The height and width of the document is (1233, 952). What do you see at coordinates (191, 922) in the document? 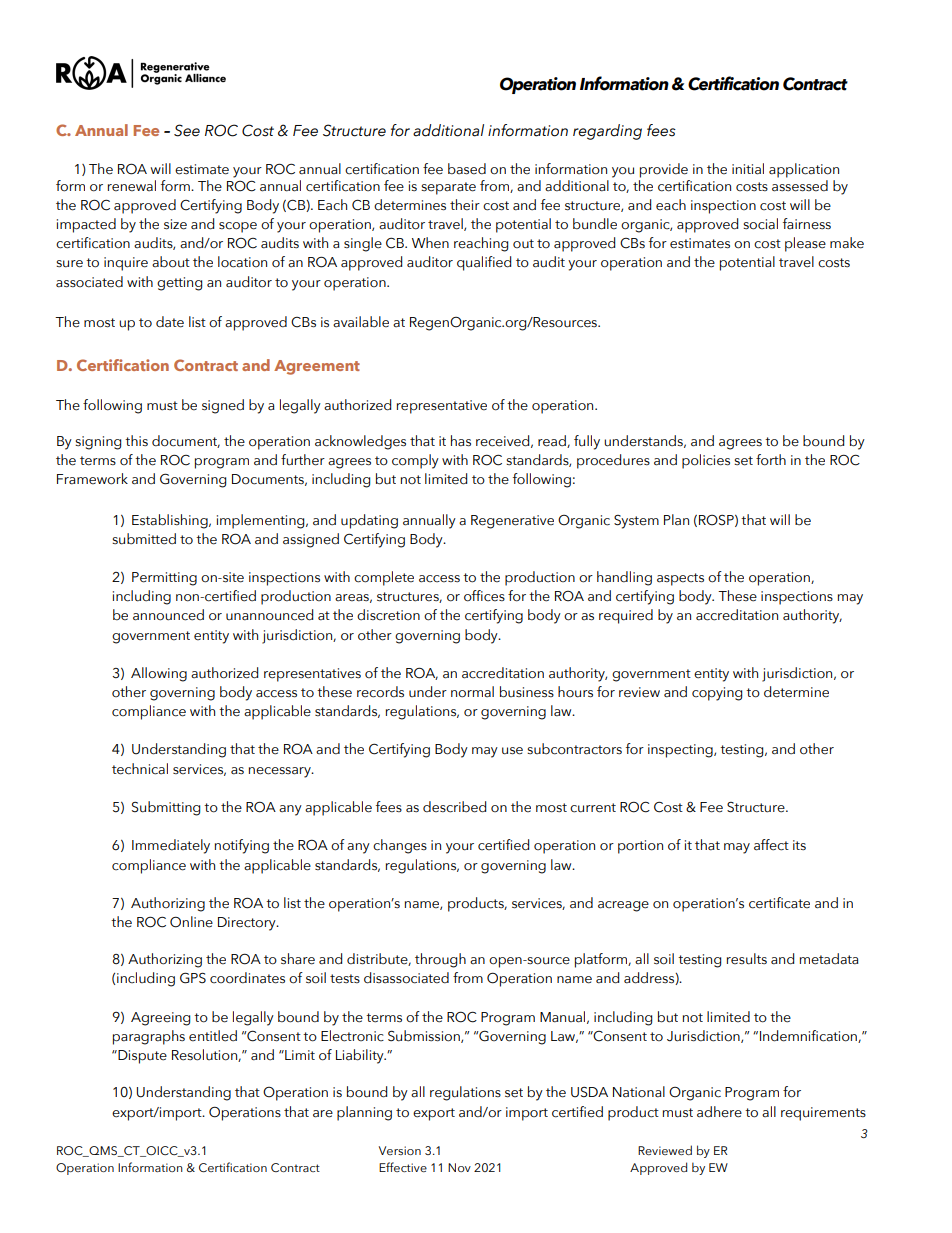
I see `Online` at bounding box center [191, 922].
